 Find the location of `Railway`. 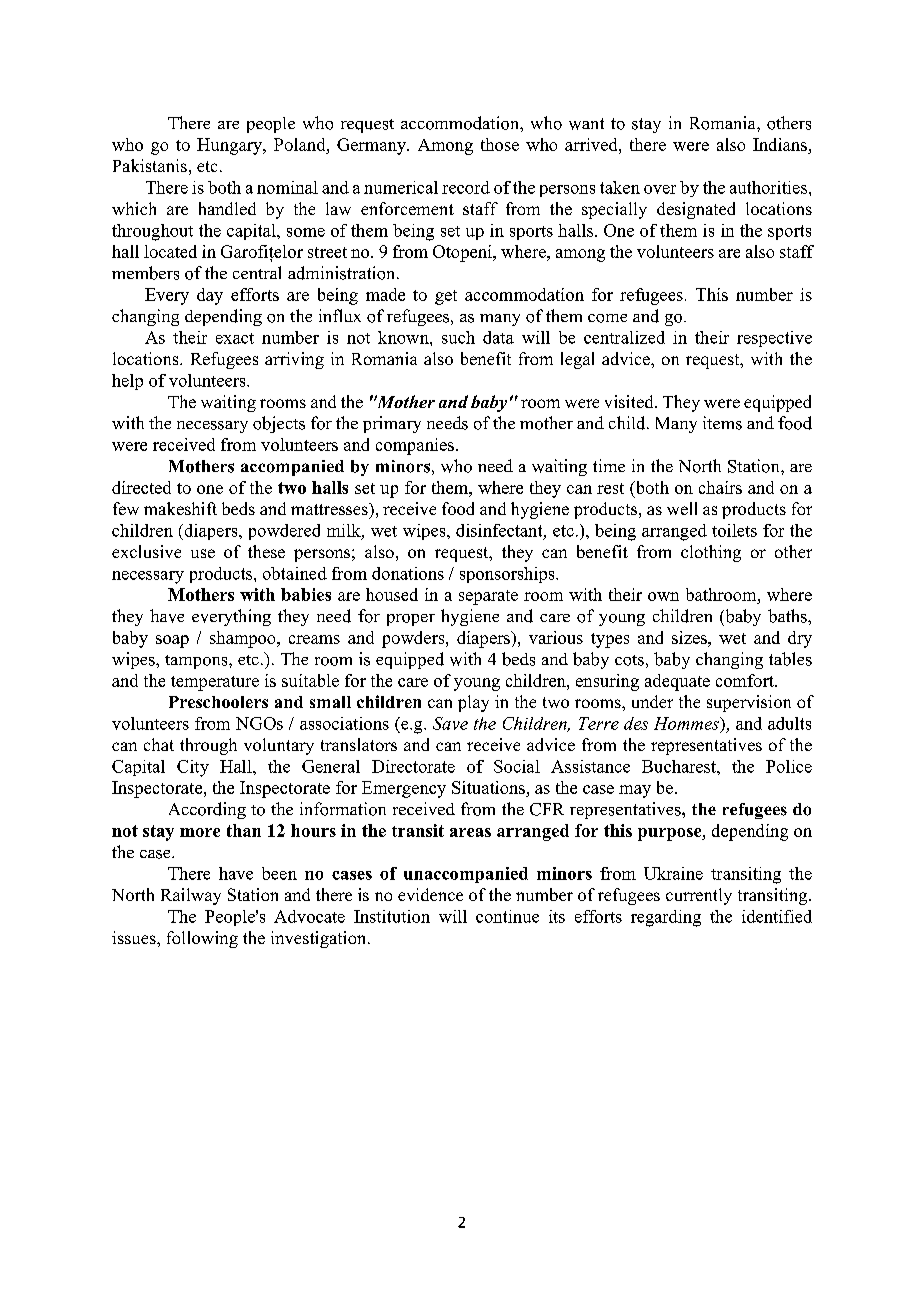

Railway is located at coordinates (191, 896).
